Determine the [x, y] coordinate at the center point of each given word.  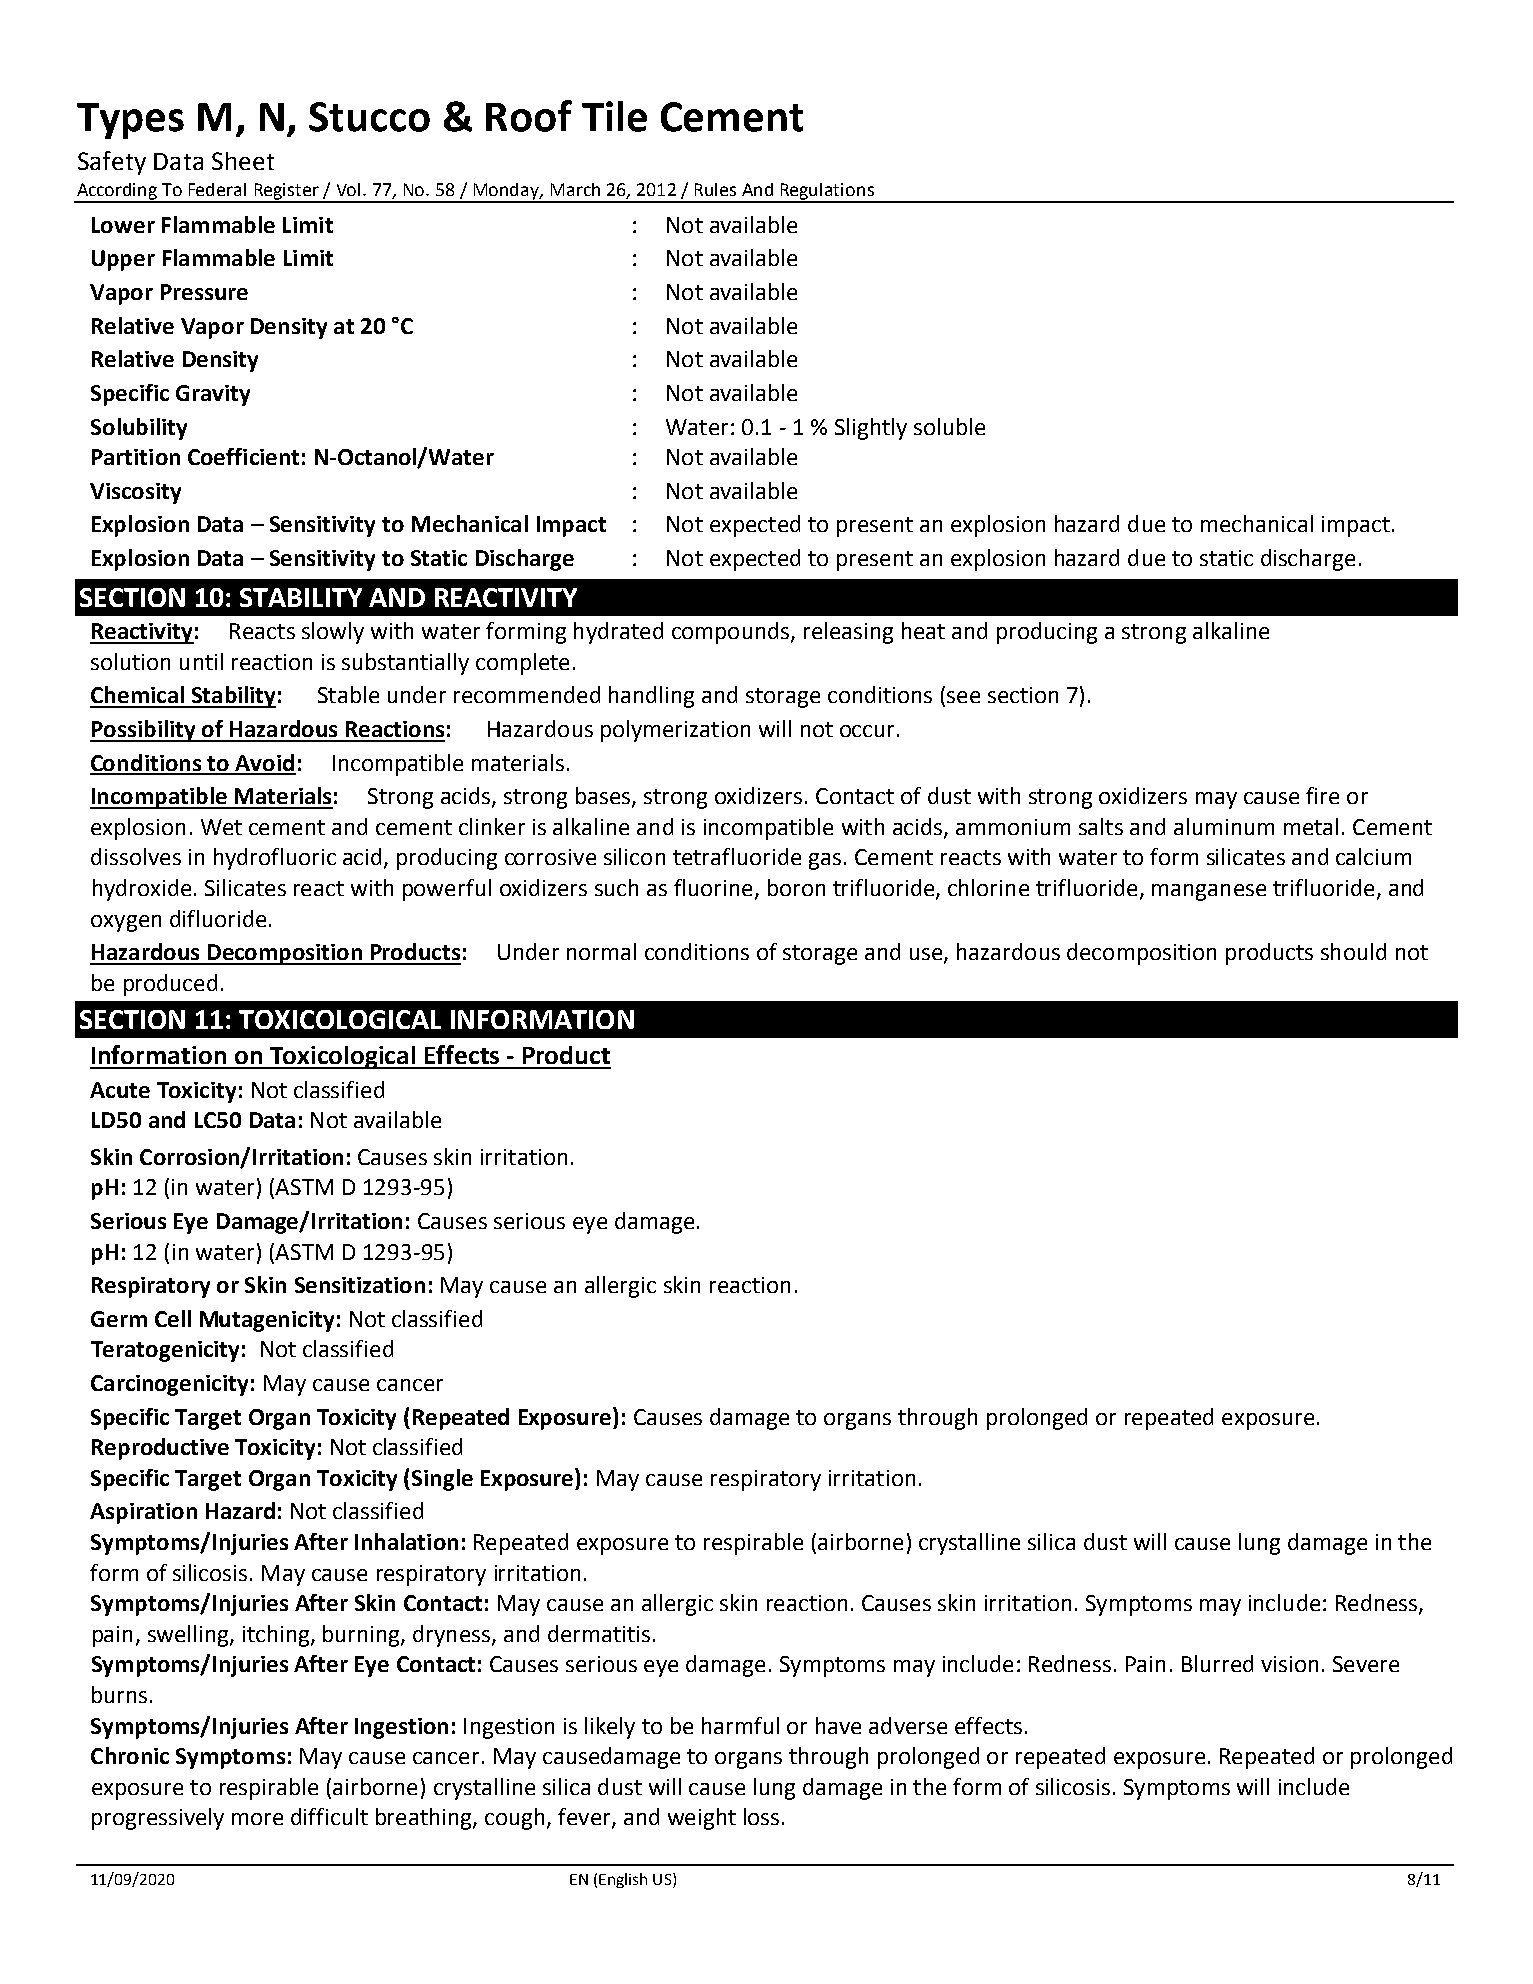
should [1353, 951]
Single [442, 1480]
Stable [348, 694]
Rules [715, 189]
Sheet [243, 161]
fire [1322, 795]
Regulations [827, 192]
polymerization [675, 731]
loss [761, 1816]
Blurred [1217, 1663]
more [257, 1819]
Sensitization [360, 1285]
